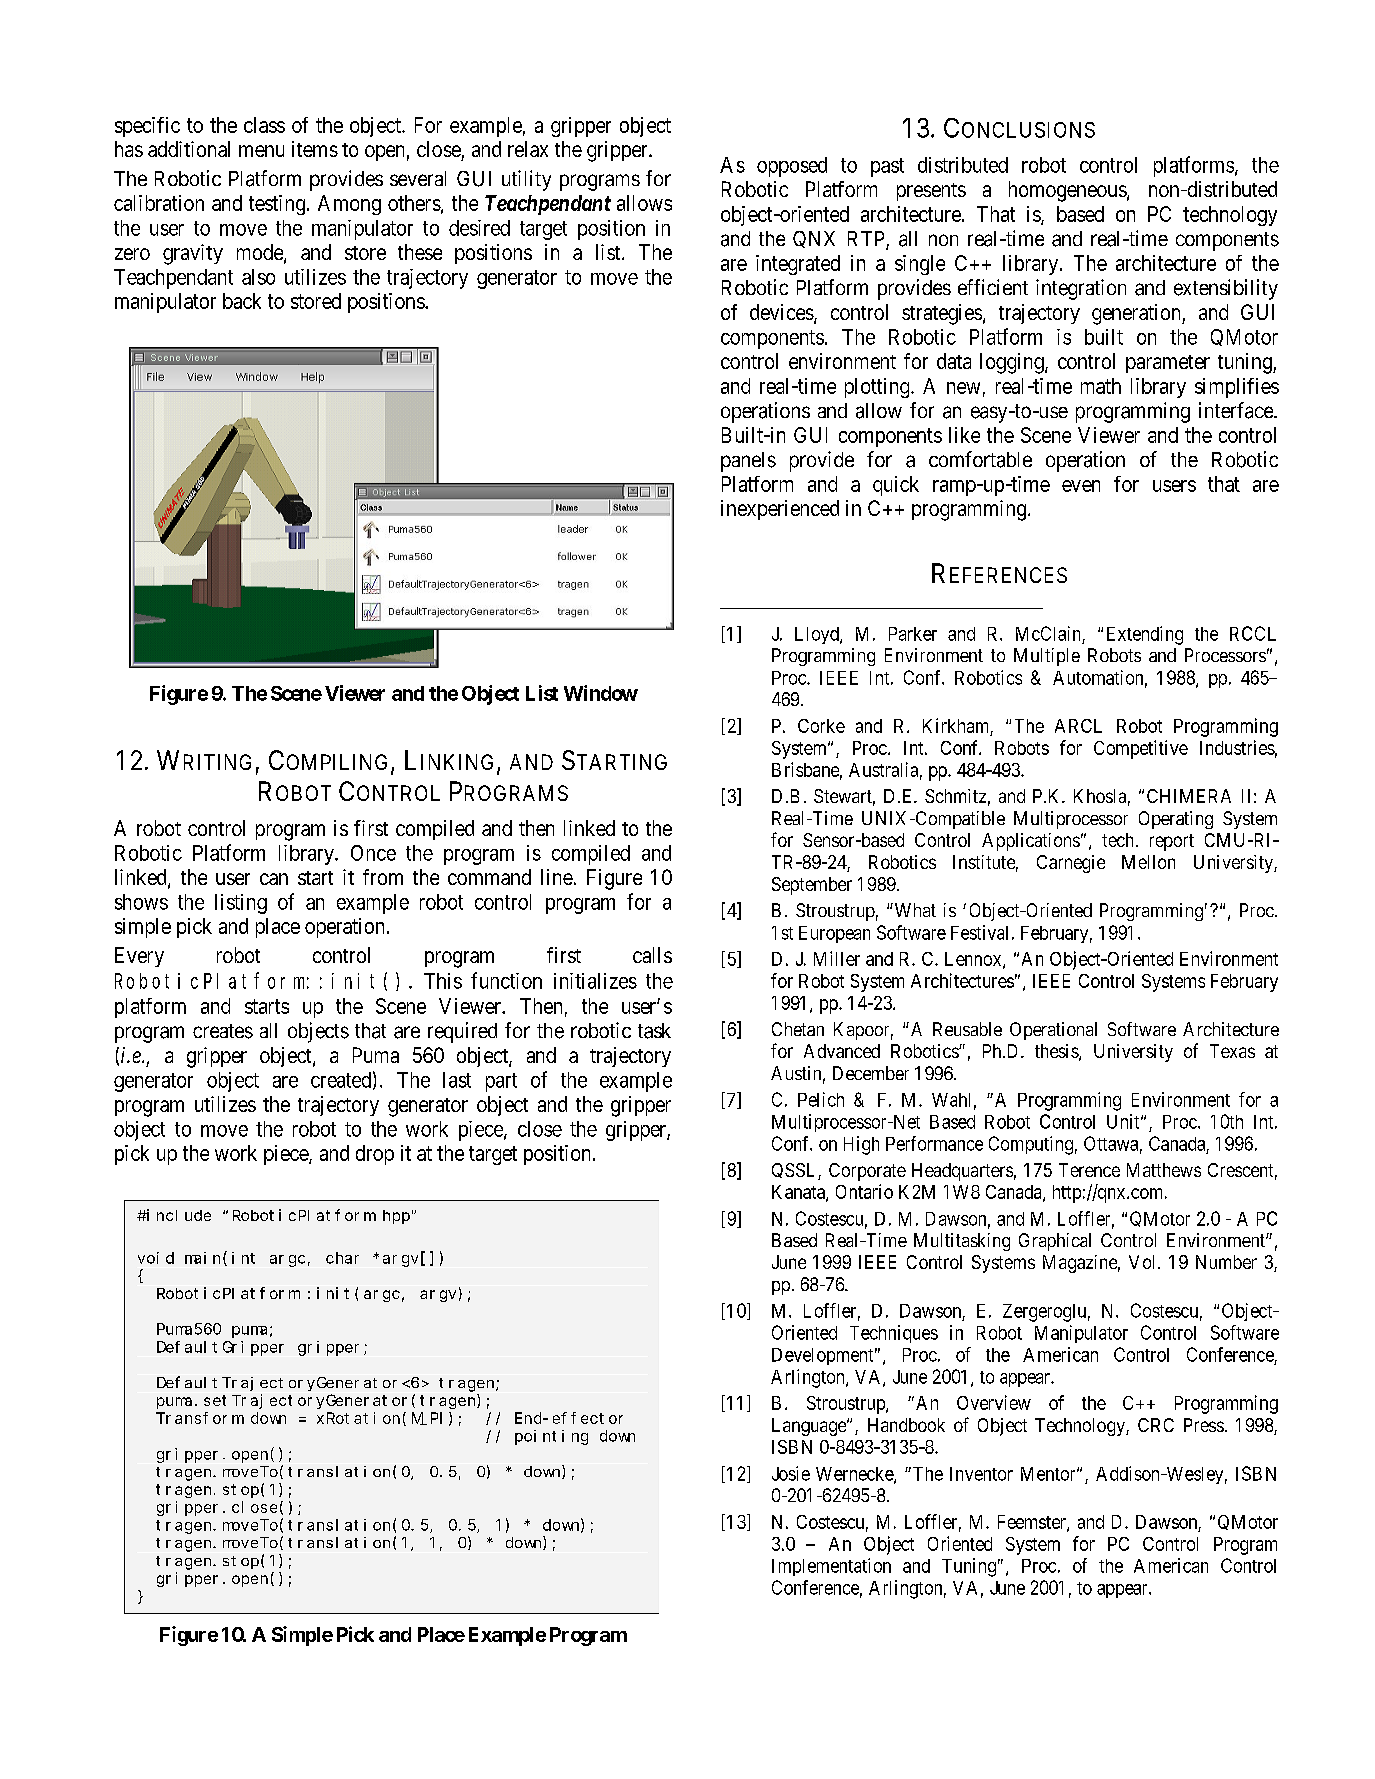 This page has width=1375, height=1779. Describe the element at coordinates (981, 1474) in the page. I see `Inventor` at that location.
